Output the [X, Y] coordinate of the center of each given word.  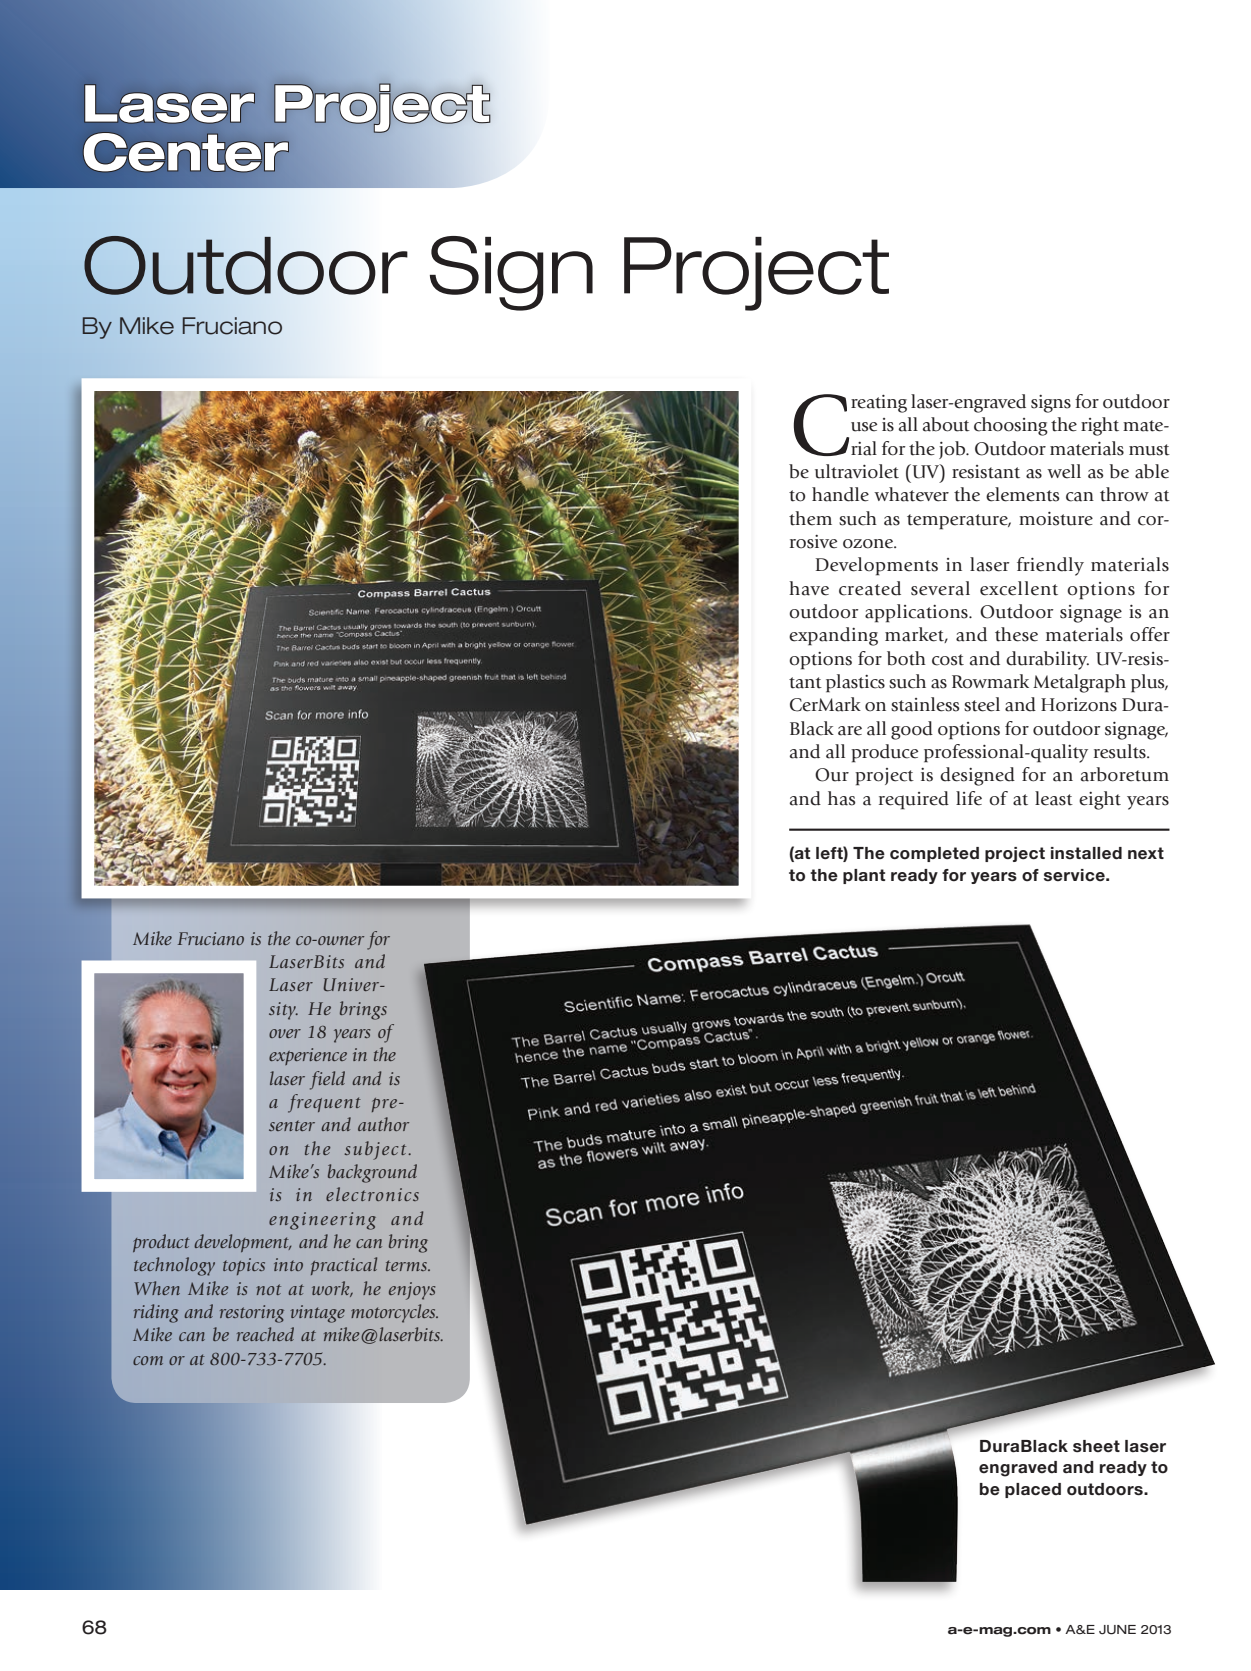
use [864, 427]
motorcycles [394, 1313]
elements [1023, 494]
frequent [324, 1103]
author [383, 1124]
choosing [1011, 426]
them [810, 518]
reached [265, 1334]
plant [864, 876]
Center [186, 152]
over [285, 1033]
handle [840, 494]
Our [832, 775]
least [1054, 798]
